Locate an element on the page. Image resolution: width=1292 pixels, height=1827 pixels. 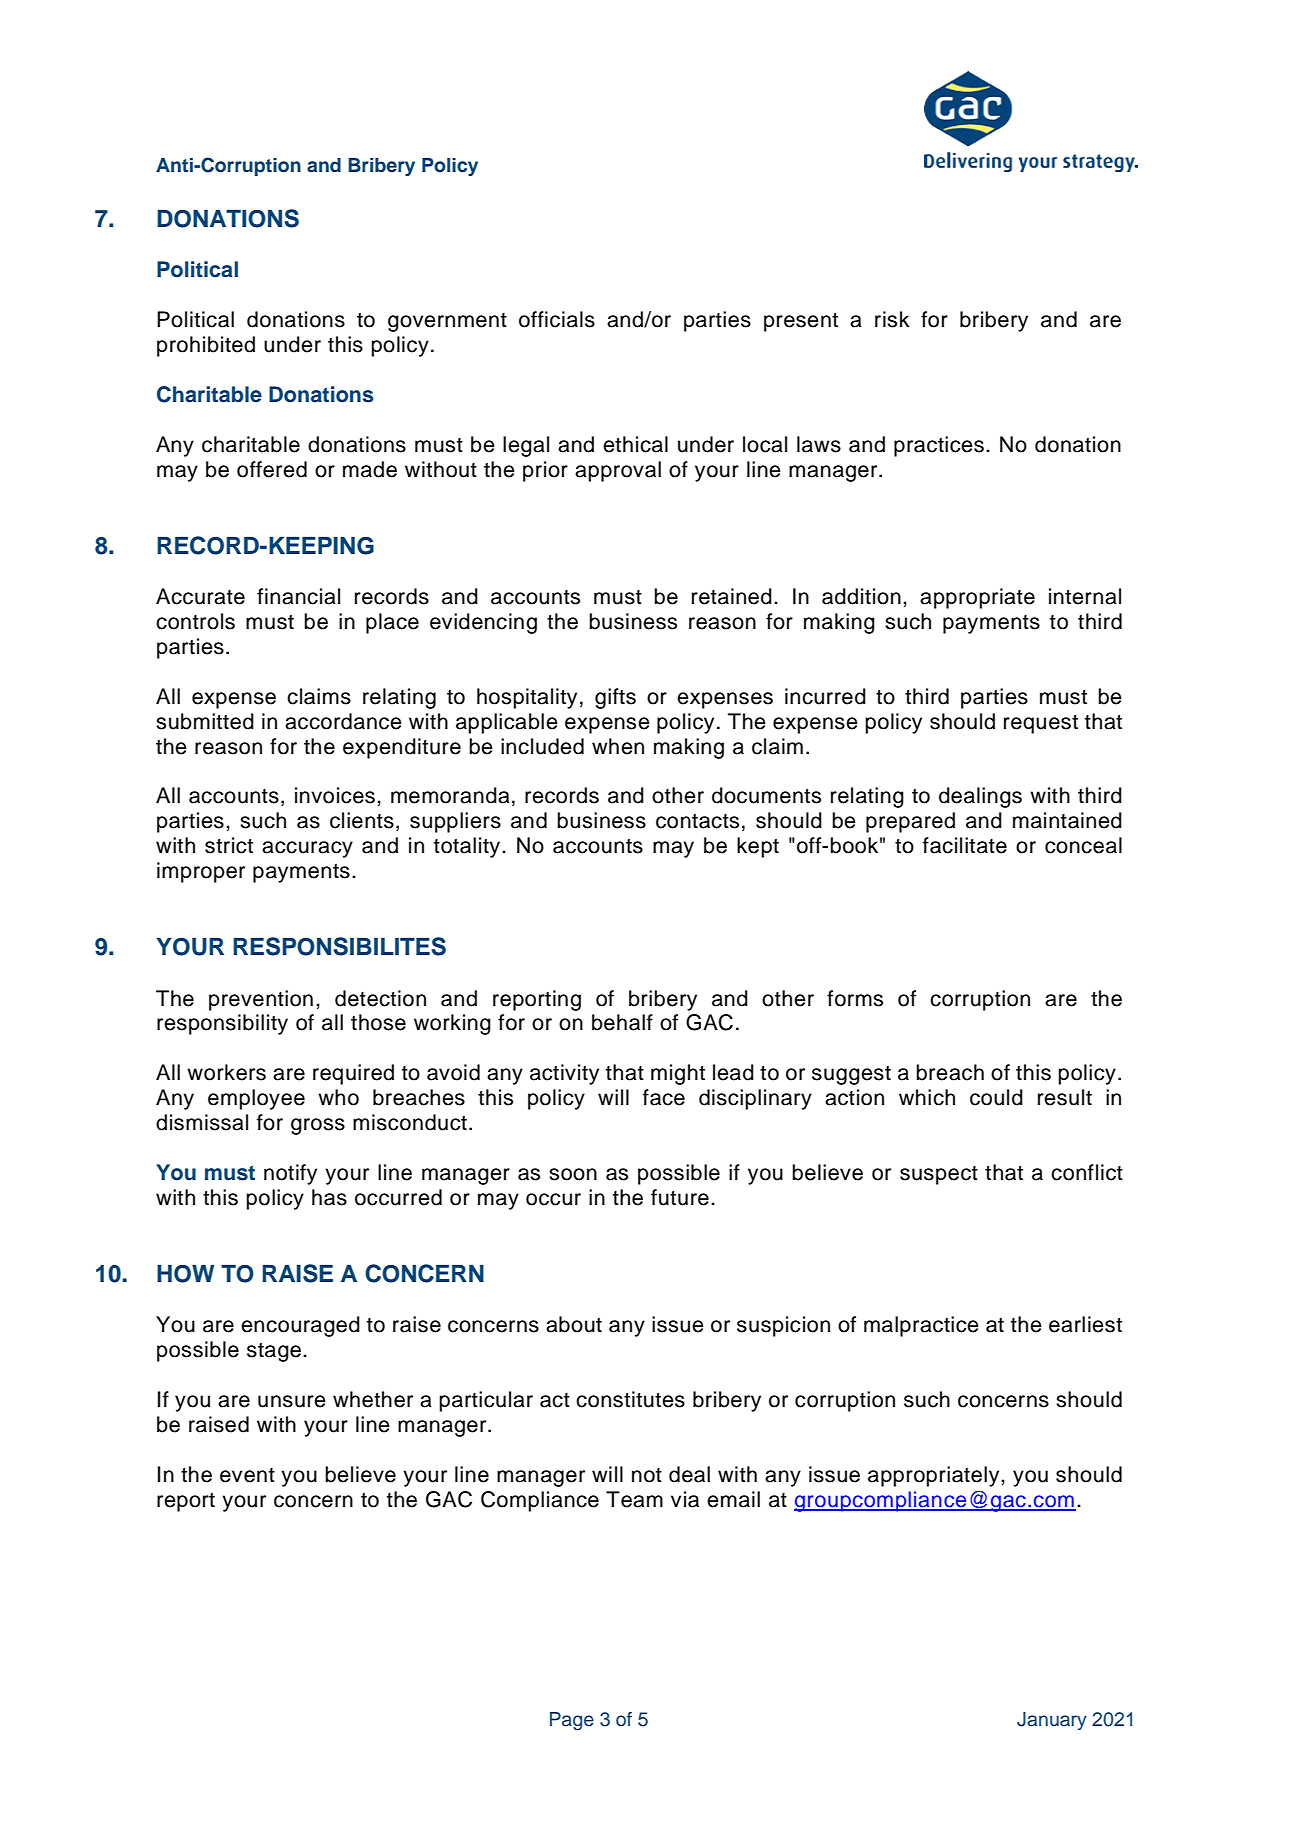
Team is located at coordinates (634, 1499).
